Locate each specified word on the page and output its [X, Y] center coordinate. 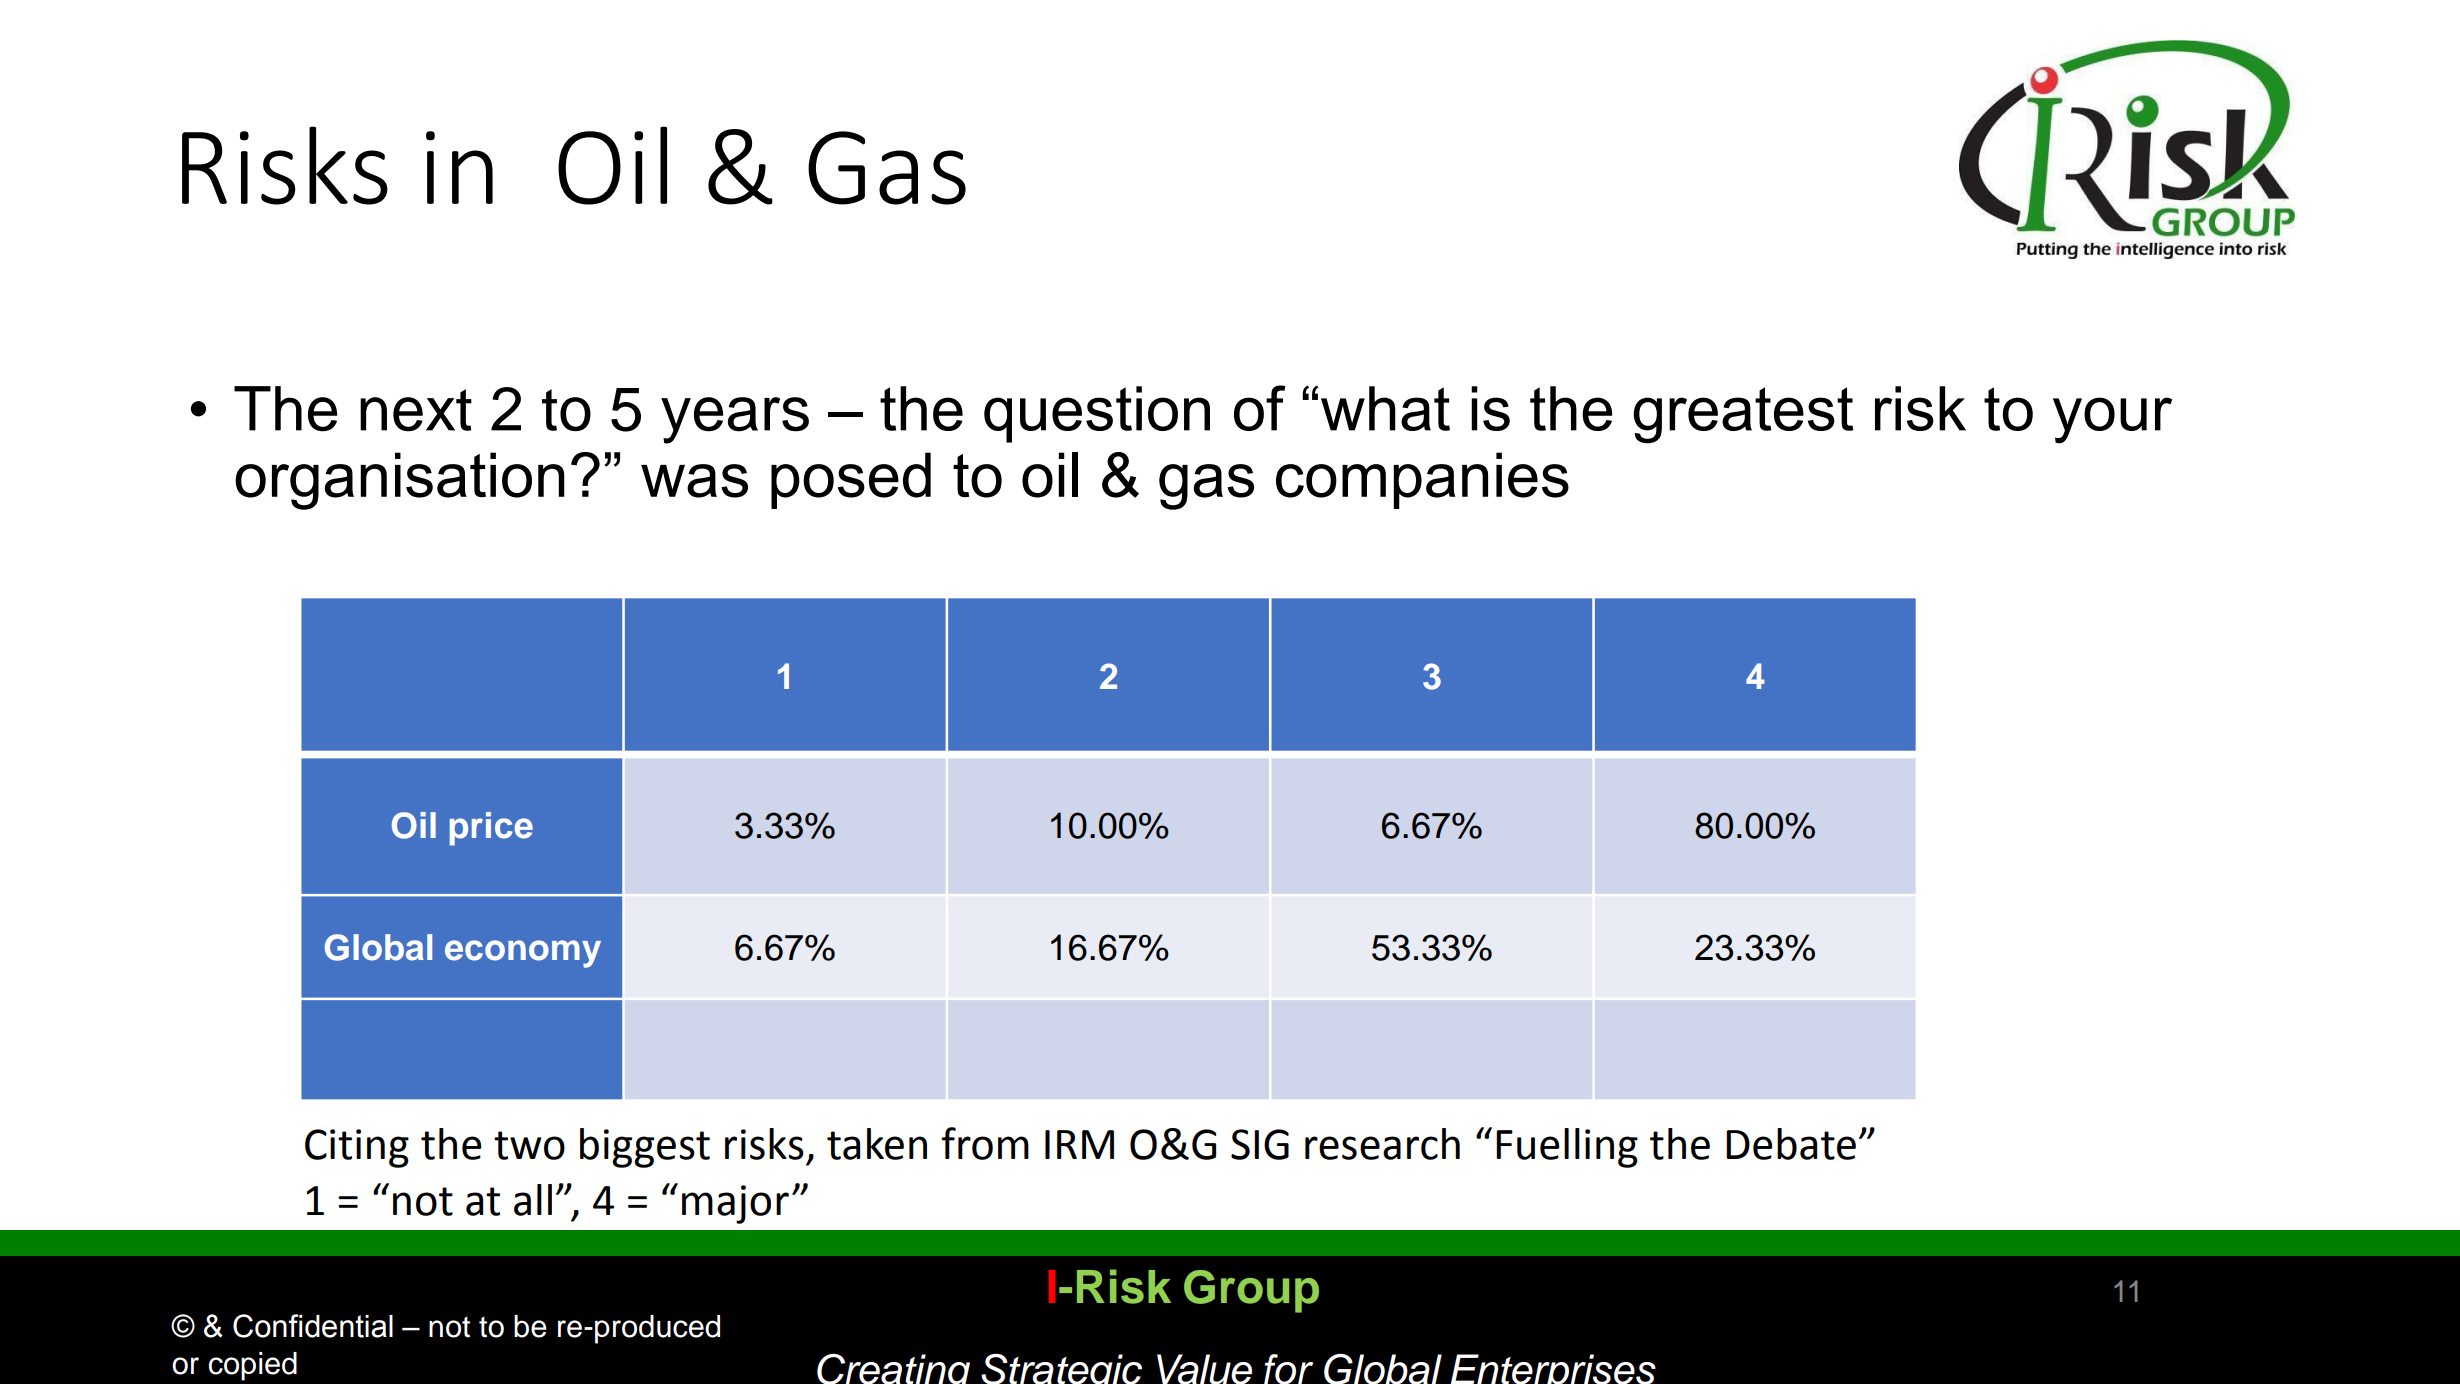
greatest [1743, 415]
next [416, 410]
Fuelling [1567, 1148]
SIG [1260, 1144]
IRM [1079, 1144]
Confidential [313, 1326]
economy [523, 954]
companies [1422, 480]
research [1382, 1144]
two [529, 1145]
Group [1251, 1291]
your [2112, 420]
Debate [1791, 1144]
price [491, 829]
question [1097, 414]
